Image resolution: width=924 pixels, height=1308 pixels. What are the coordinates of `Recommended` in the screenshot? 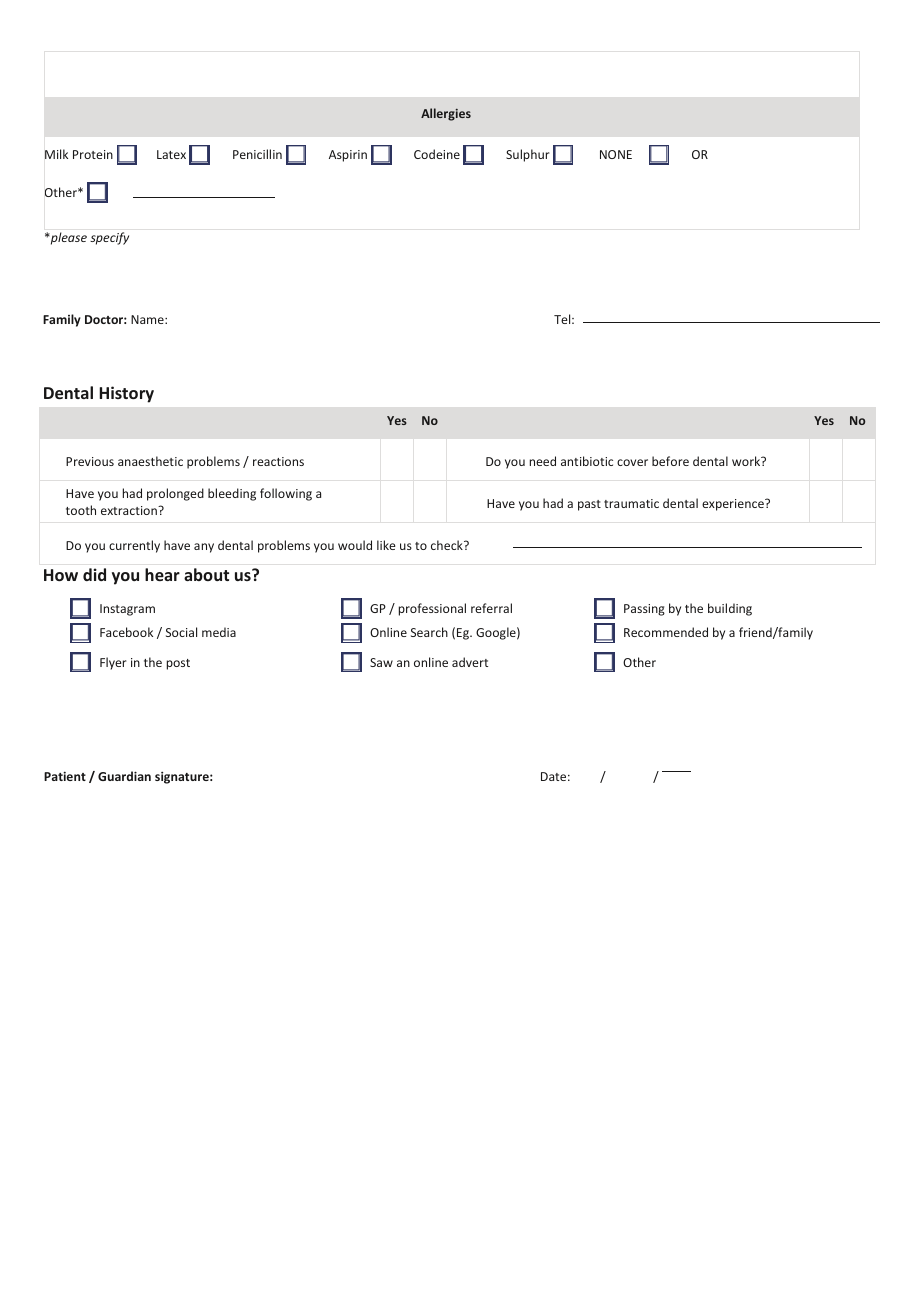 It's located at (666, 632).
